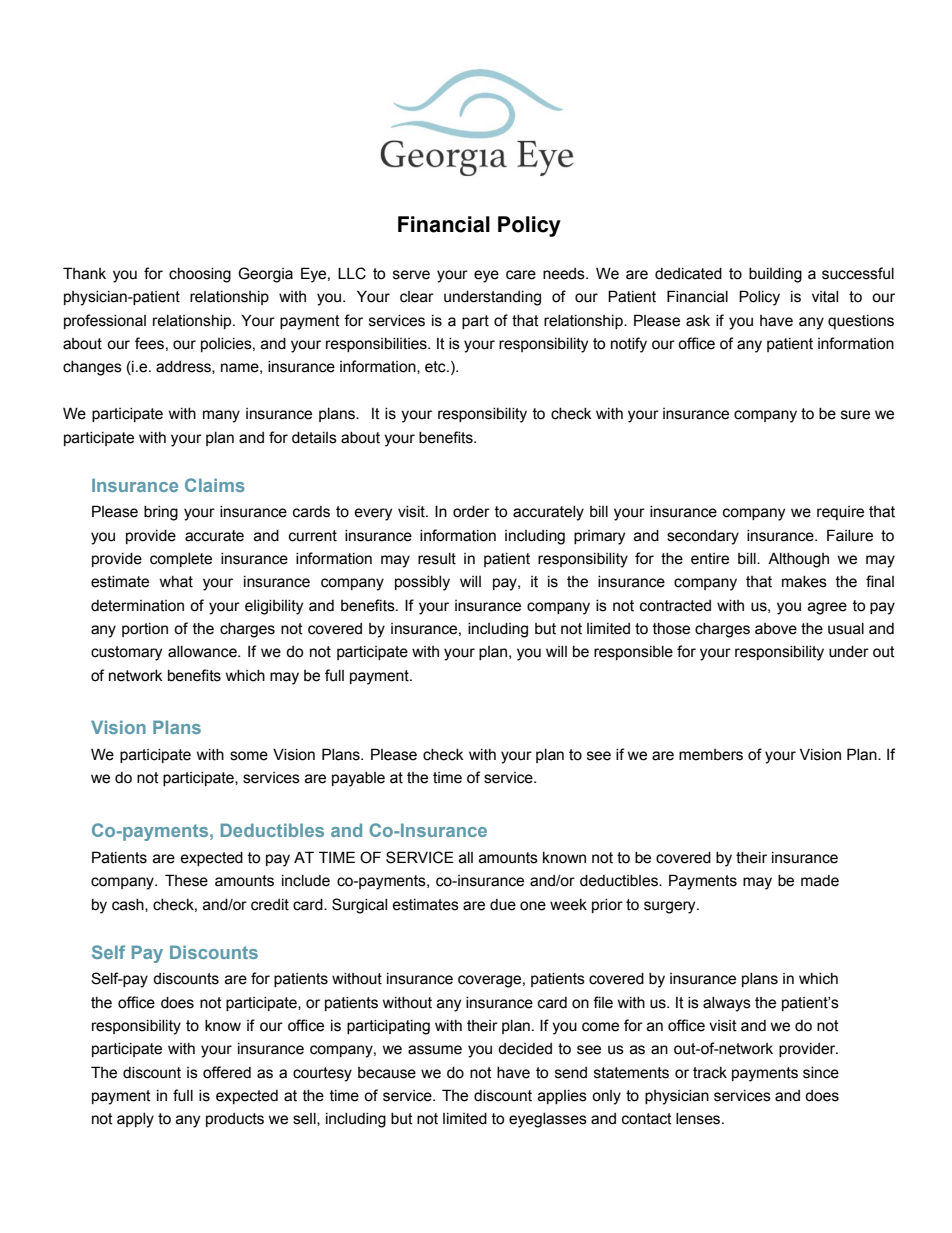 The height and width of the screenshot is (1233, 952). I want to click on care, so click(521, 275).
